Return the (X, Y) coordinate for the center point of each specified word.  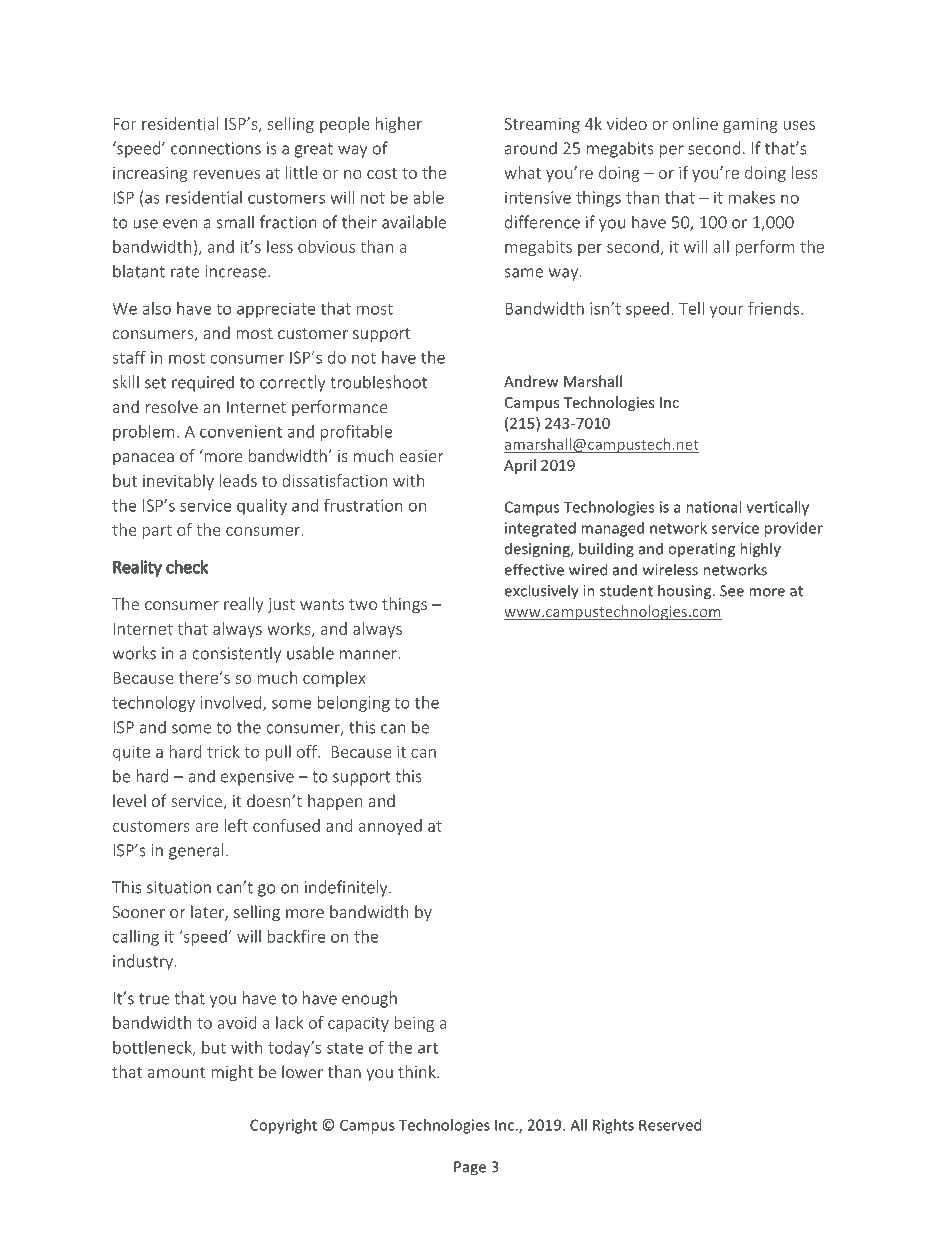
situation (179, 887)
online (695, 123)
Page (470, 1168)
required (203, 383)
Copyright (283, 1126)
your (727, 311)
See (732, 591)
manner (369, 655)
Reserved (670, 1125)
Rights (613, 1126)
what (522, 172)
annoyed (390, 827)
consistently (237, 654)
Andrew (531, 381)
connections (216, 148)
